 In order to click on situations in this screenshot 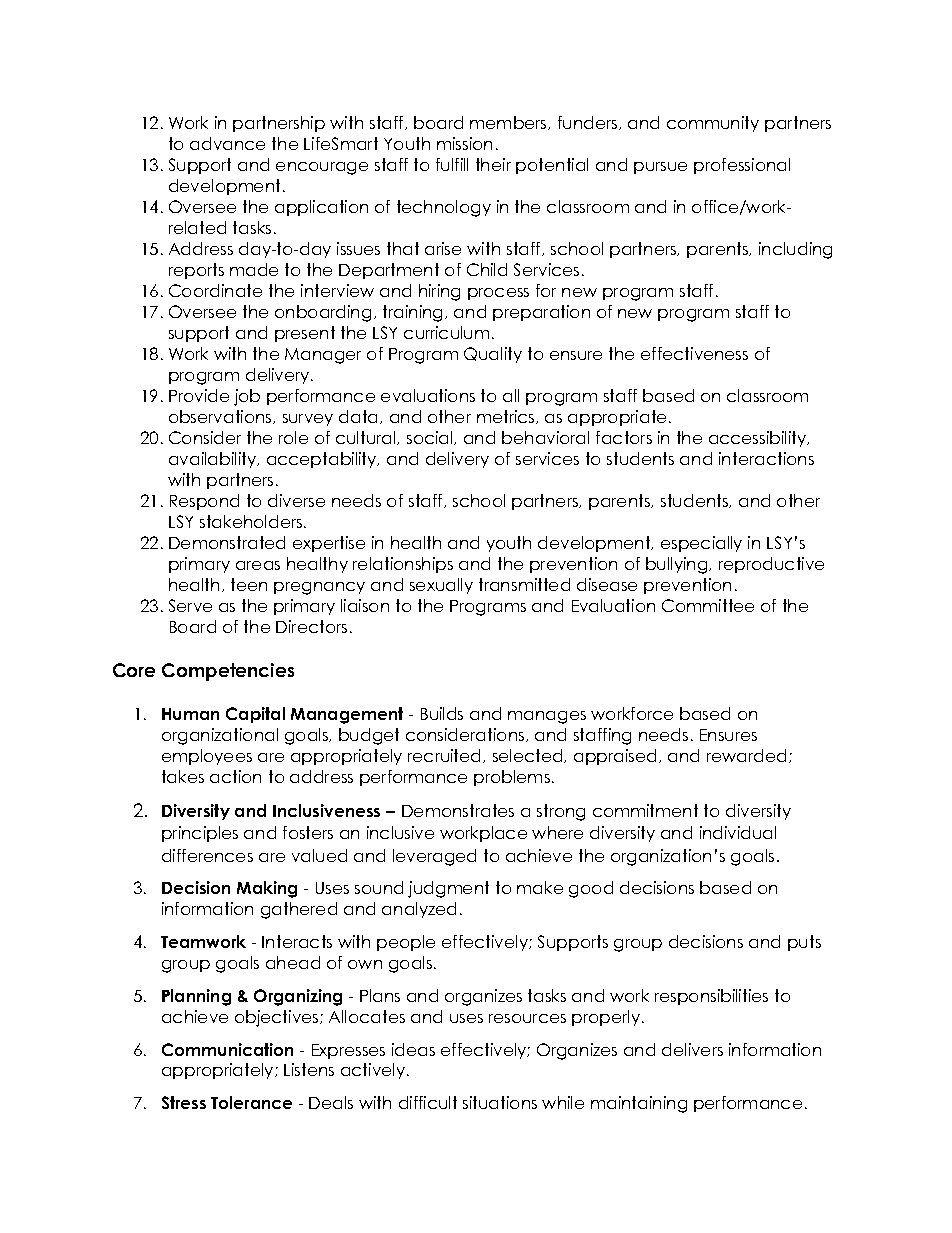, I will do `click(500, 1102)`.
